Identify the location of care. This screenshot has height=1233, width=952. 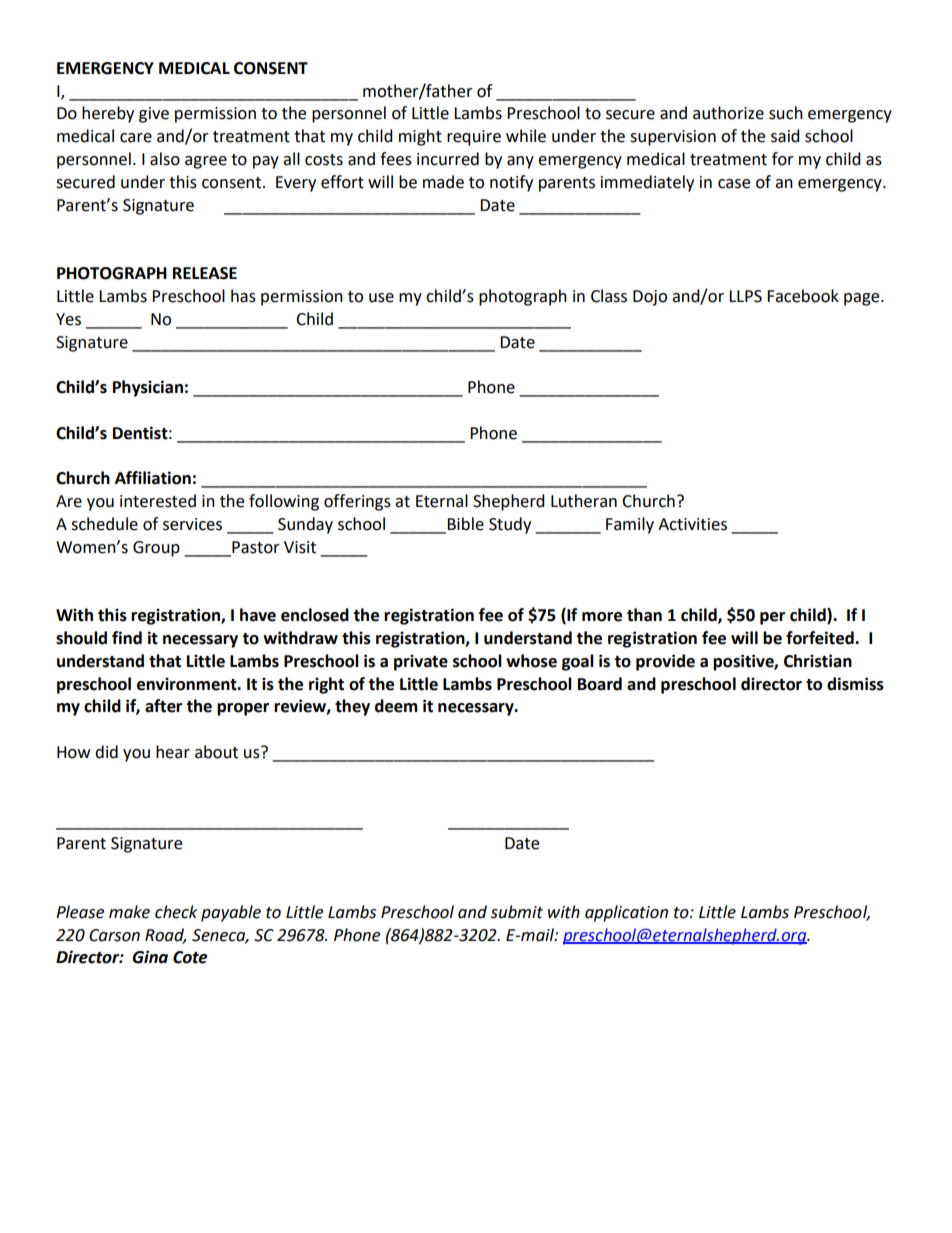
(136, 138).
